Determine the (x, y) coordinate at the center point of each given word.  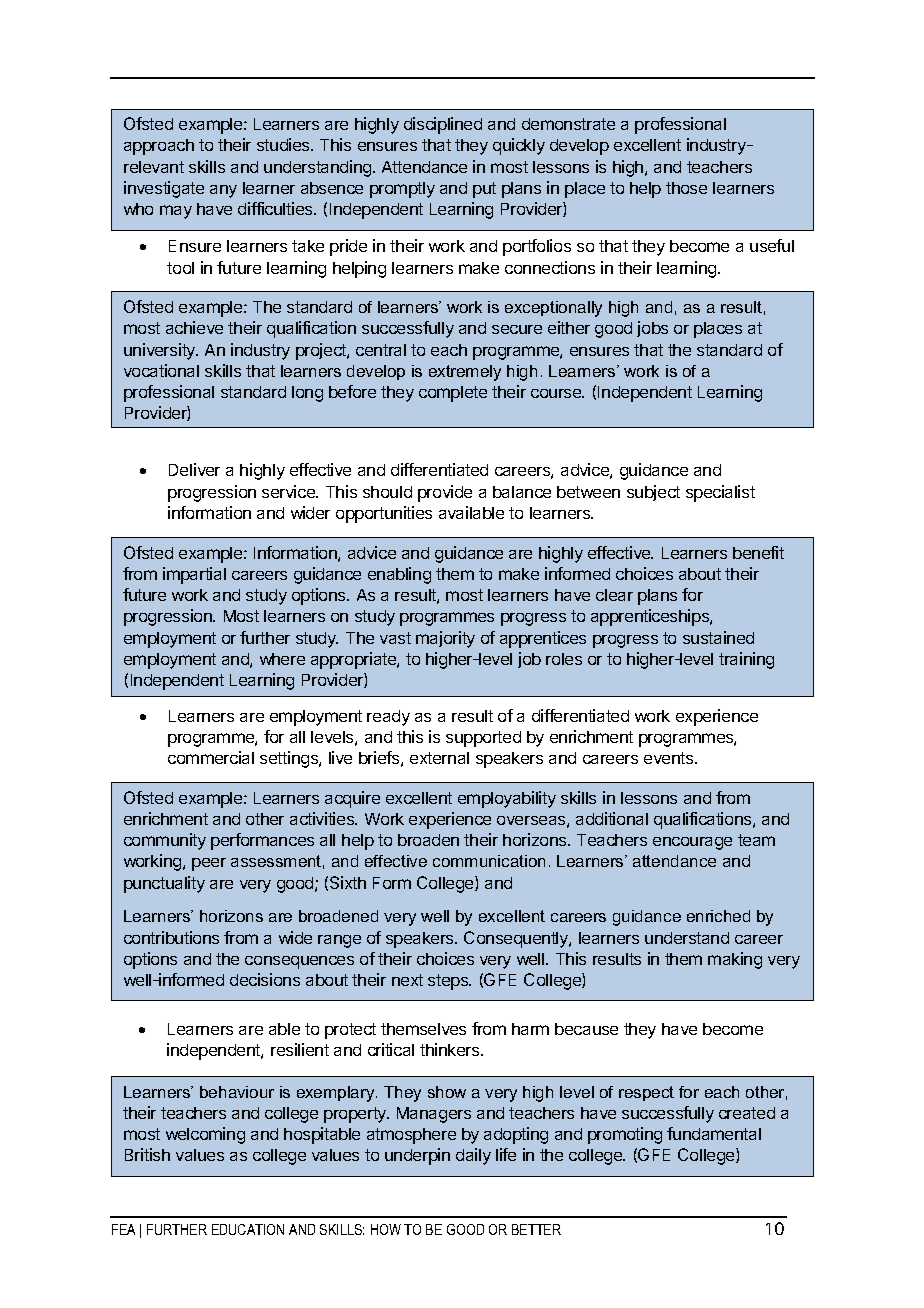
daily (473, 1156)
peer (209, 864)
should (387, 492)
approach (159, 147)
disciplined (443, 125)
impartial (194, 575)
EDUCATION (248, 1229)
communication (489, 861)
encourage (692, 843)
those (686, 188)
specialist (720, 493)
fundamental (714, 1133)
